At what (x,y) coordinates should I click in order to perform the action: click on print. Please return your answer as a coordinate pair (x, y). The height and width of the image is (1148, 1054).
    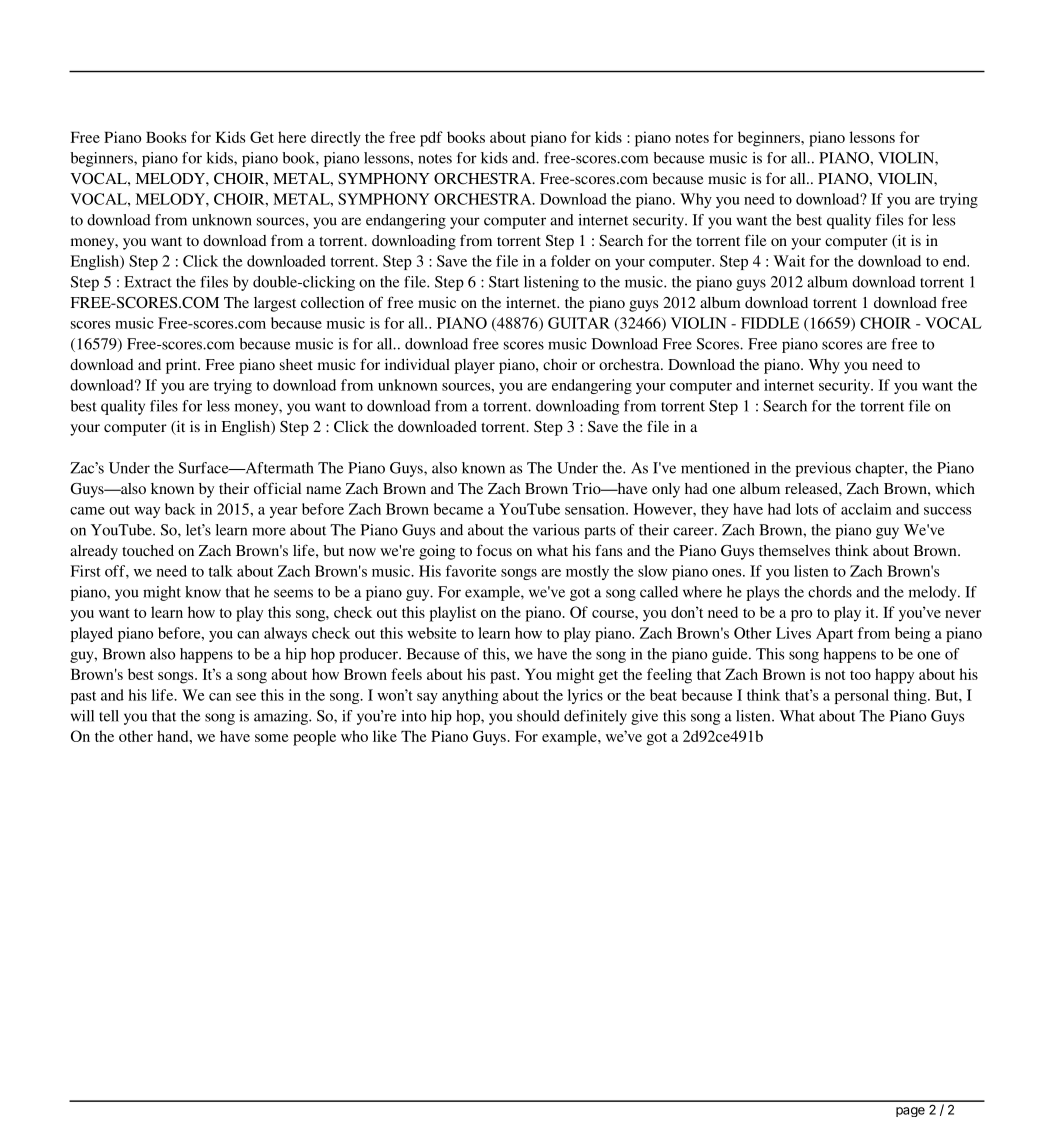
    Looking at the image, I should click on (182, 366).
